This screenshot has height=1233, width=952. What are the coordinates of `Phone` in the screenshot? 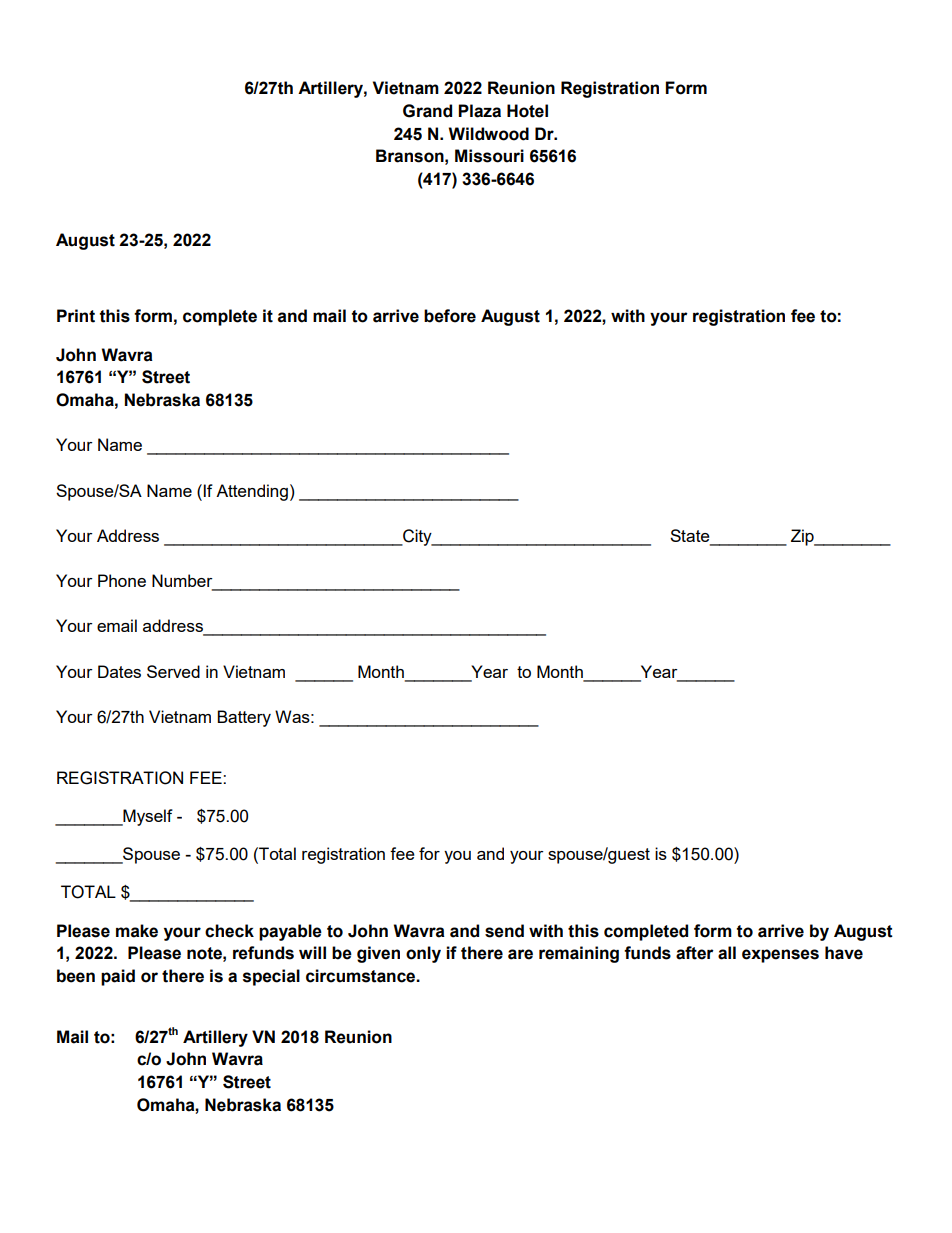 It's located at (122, 580).
